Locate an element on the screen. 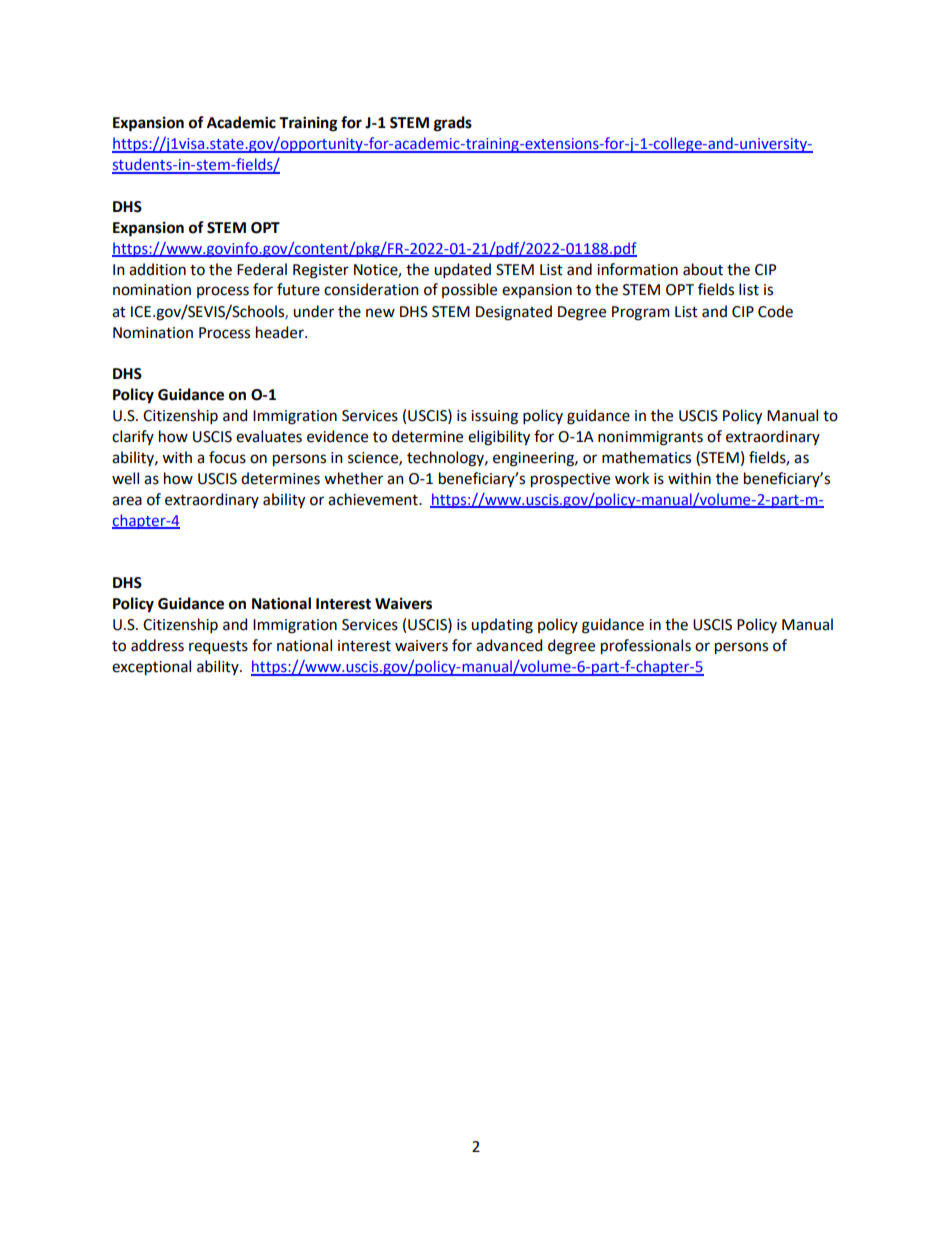 The height and width of the screenshot is (1233, 952). mathematics is located at coordinates (646, 457).
